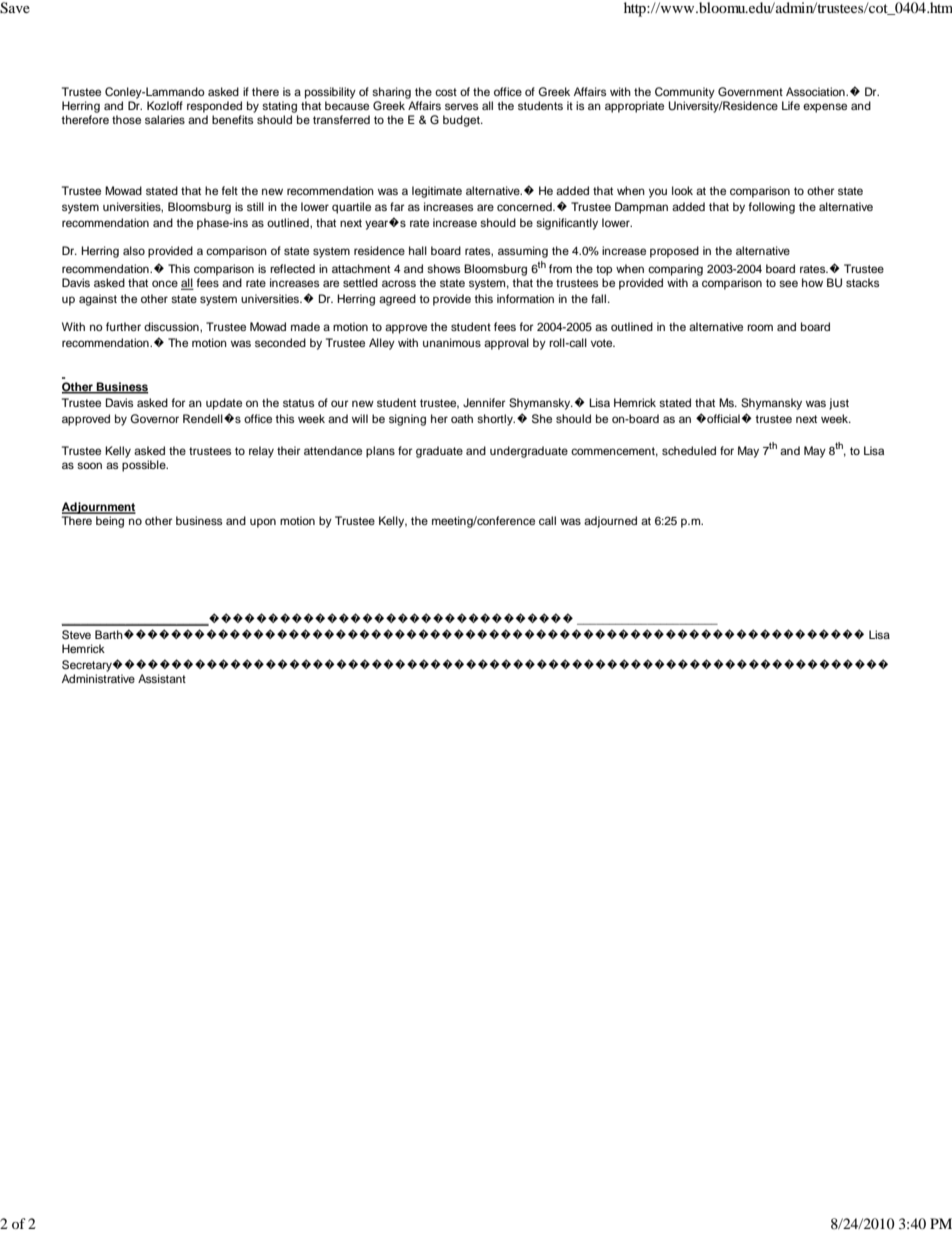 The height and width of the screenshot is (1233, 952). Describe the element at coordinates (110, 634) in the screenshot. I see `Barth` at that location.
